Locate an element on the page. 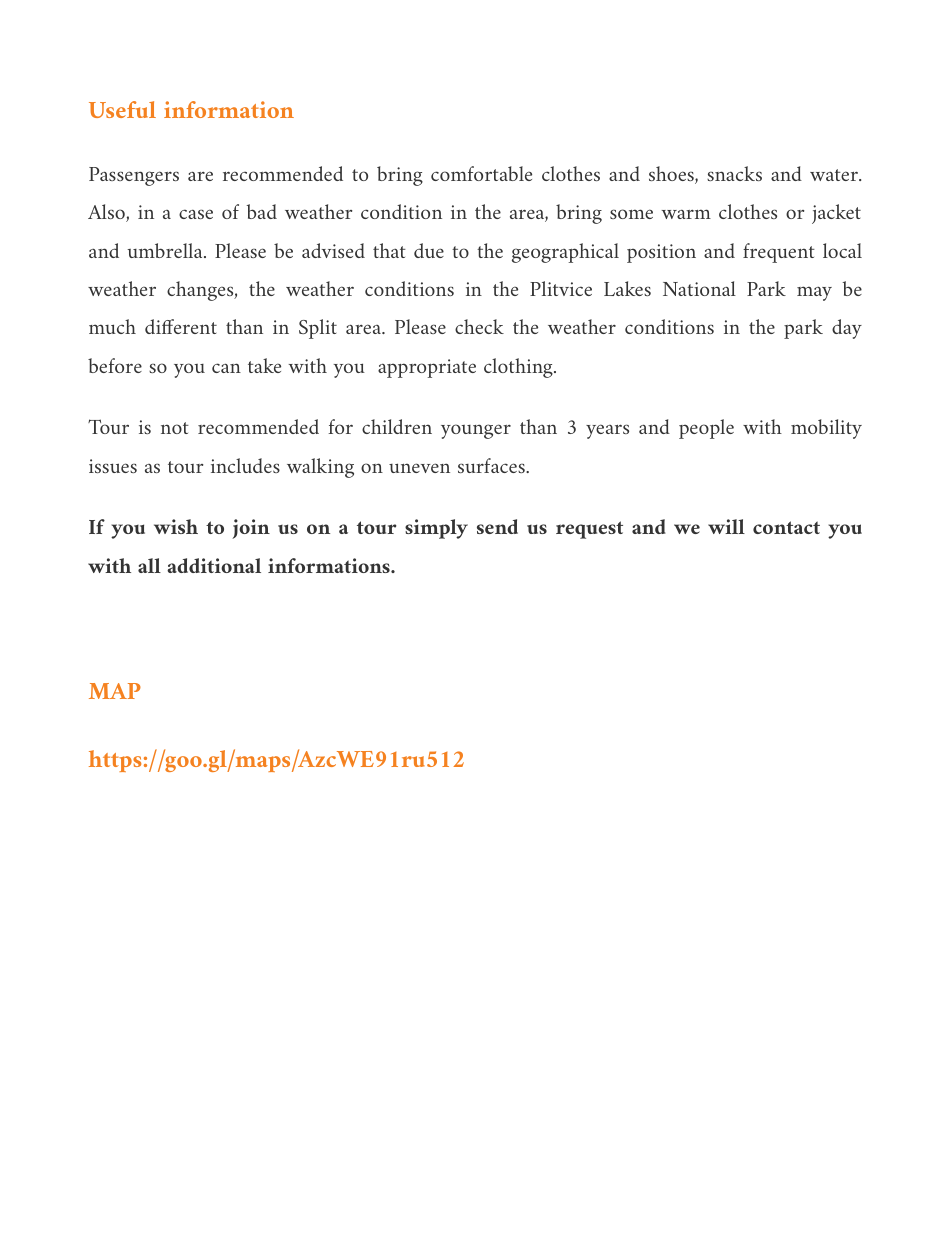  Useful is located at coordinates (122, 109).
